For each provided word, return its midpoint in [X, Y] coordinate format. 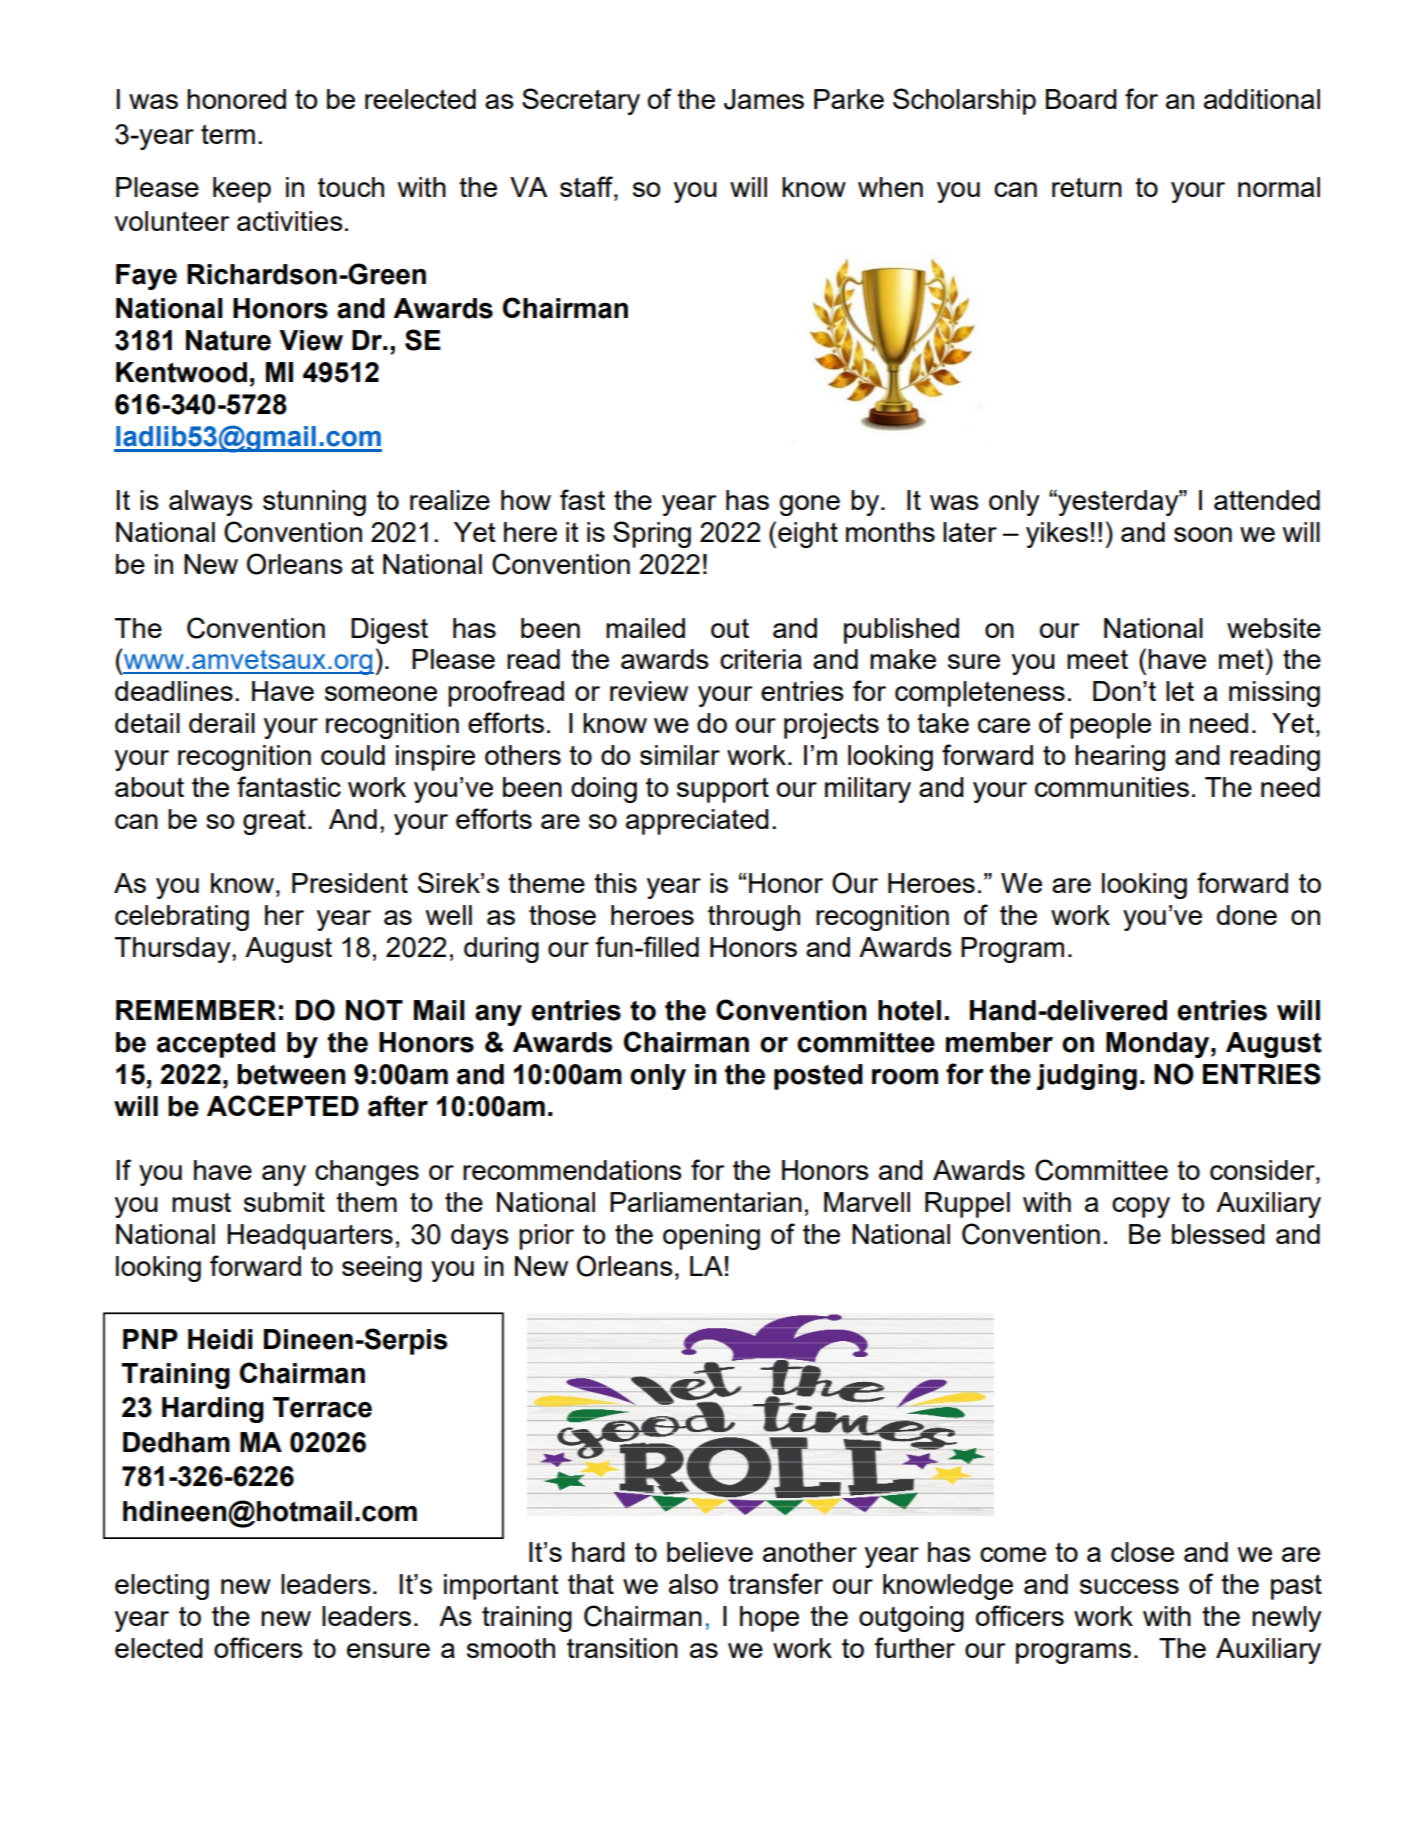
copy [1141, 1207]
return [1087, 187]
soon [1203, 534]
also [693, 1584]
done [1247, 915]
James [764, 99]
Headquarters [310, 1237]
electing [162, 1587]
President [350, 883]
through [754, 918]
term [228, 134]
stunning [314, 503]
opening [711, 1237]
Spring [652, 534]
